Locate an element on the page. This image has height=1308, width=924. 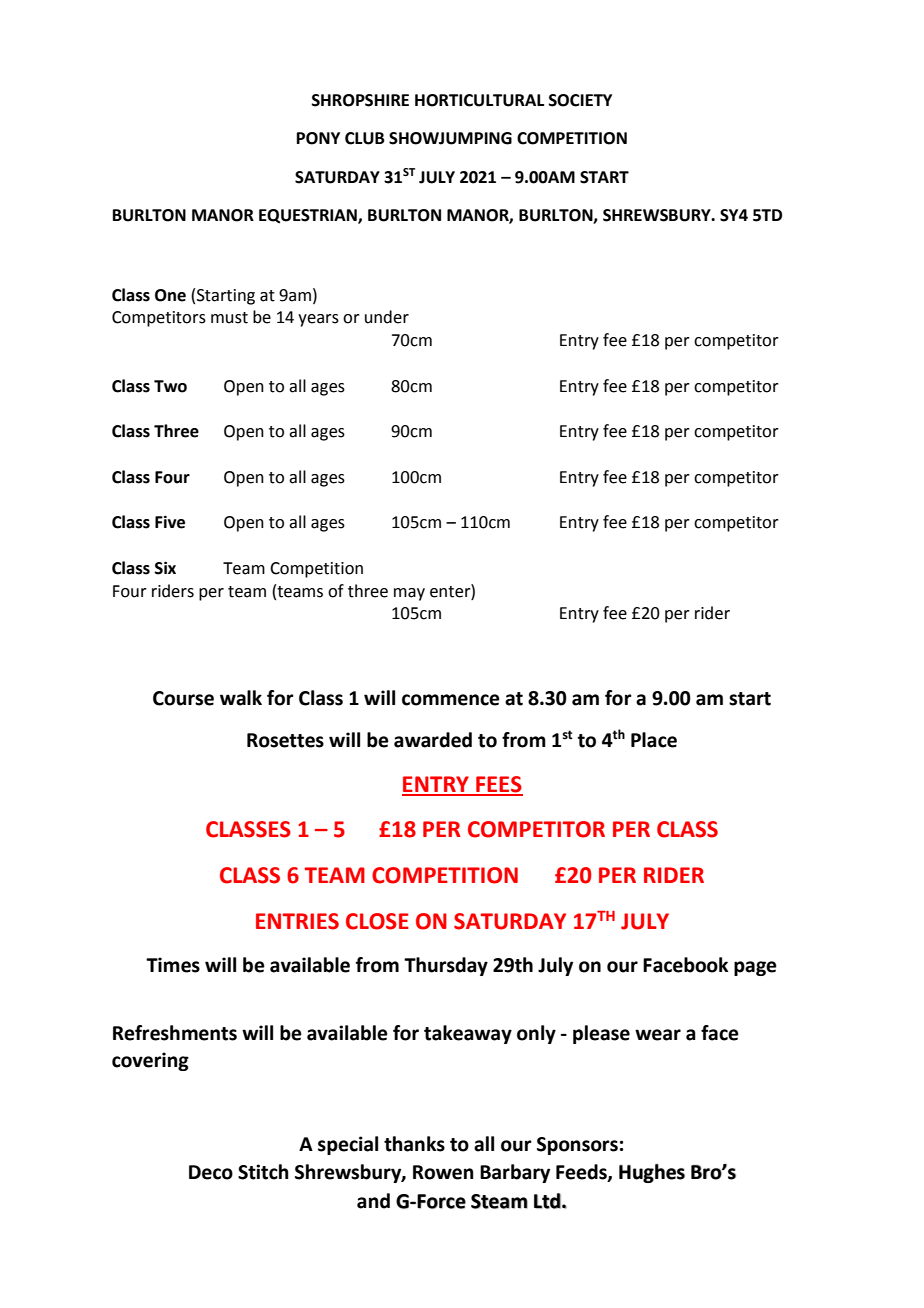
Rosettes is located at coordinates (285, 740).
